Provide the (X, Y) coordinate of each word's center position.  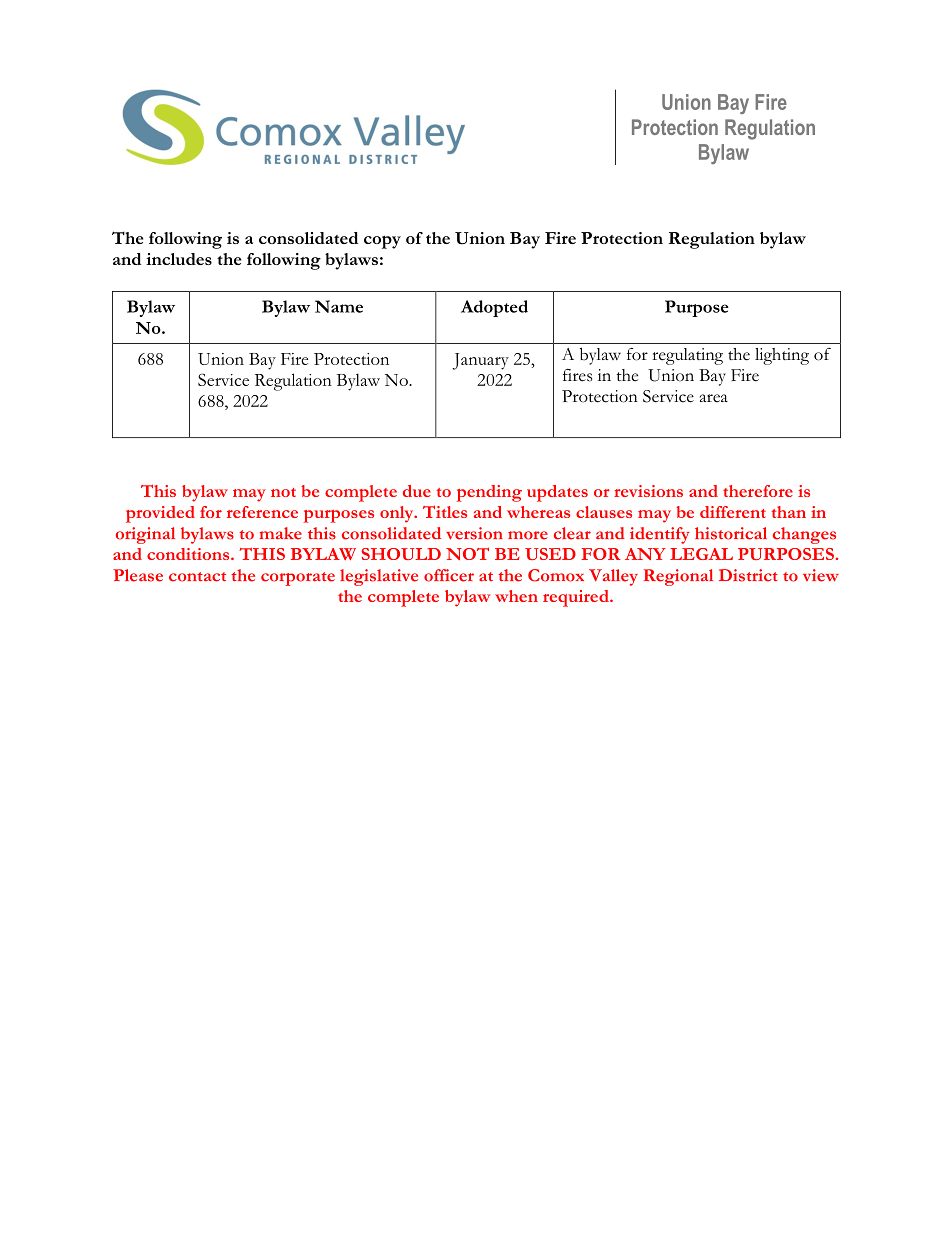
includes (179, 259)
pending (489, 493)
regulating (687, 356)
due (417, 491)
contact (197, 577)
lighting (782, 356)
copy (382, 242)
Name (339, 306)
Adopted (494, 308)
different (733, 512)
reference (262, 512)
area (714, 398)
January (480, 361)
